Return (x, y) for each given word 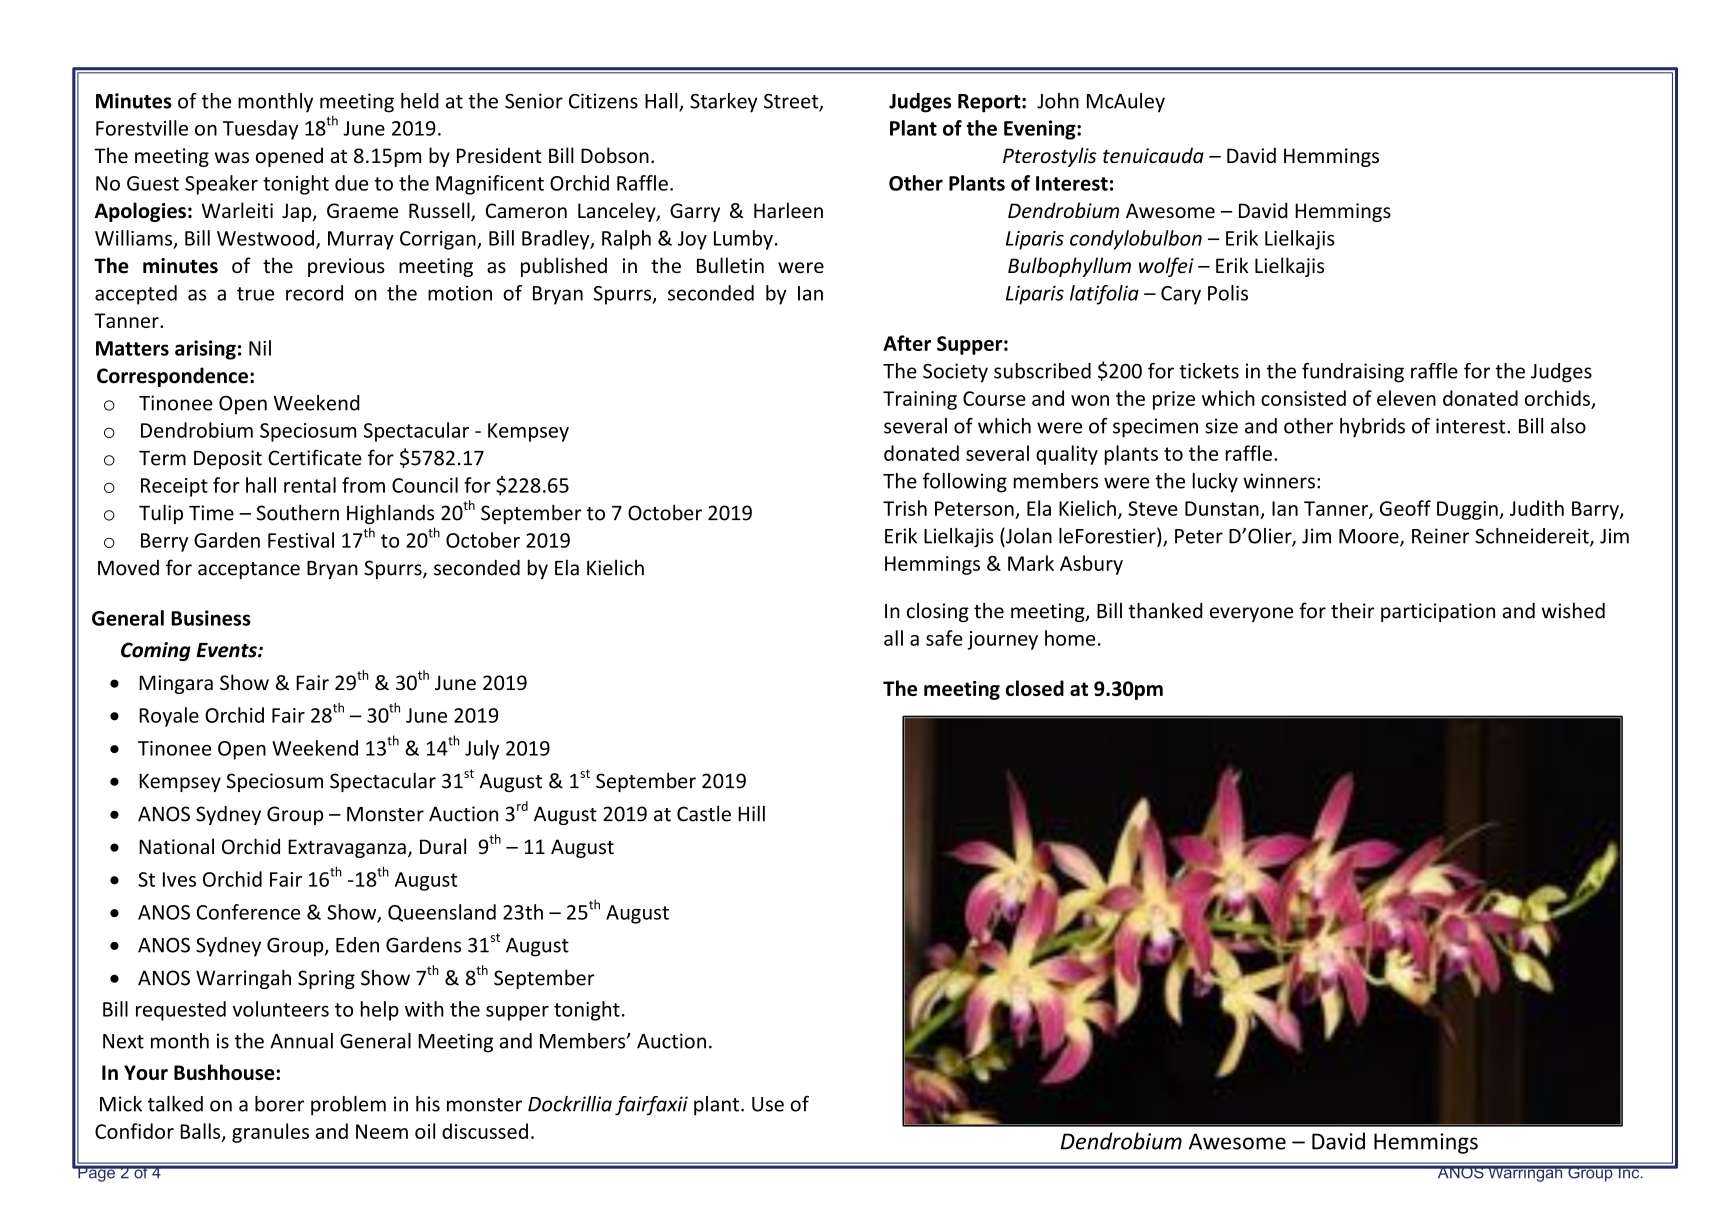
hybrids (1372, 428)
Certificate (315, 457)
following (965, 483)
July (482, 750)
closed (1035, 688)
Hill (751, 813)
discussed (485, 1131)
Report (990, 103)
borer (279, 1104)
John (1058, 101)
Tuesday (260, 130)
